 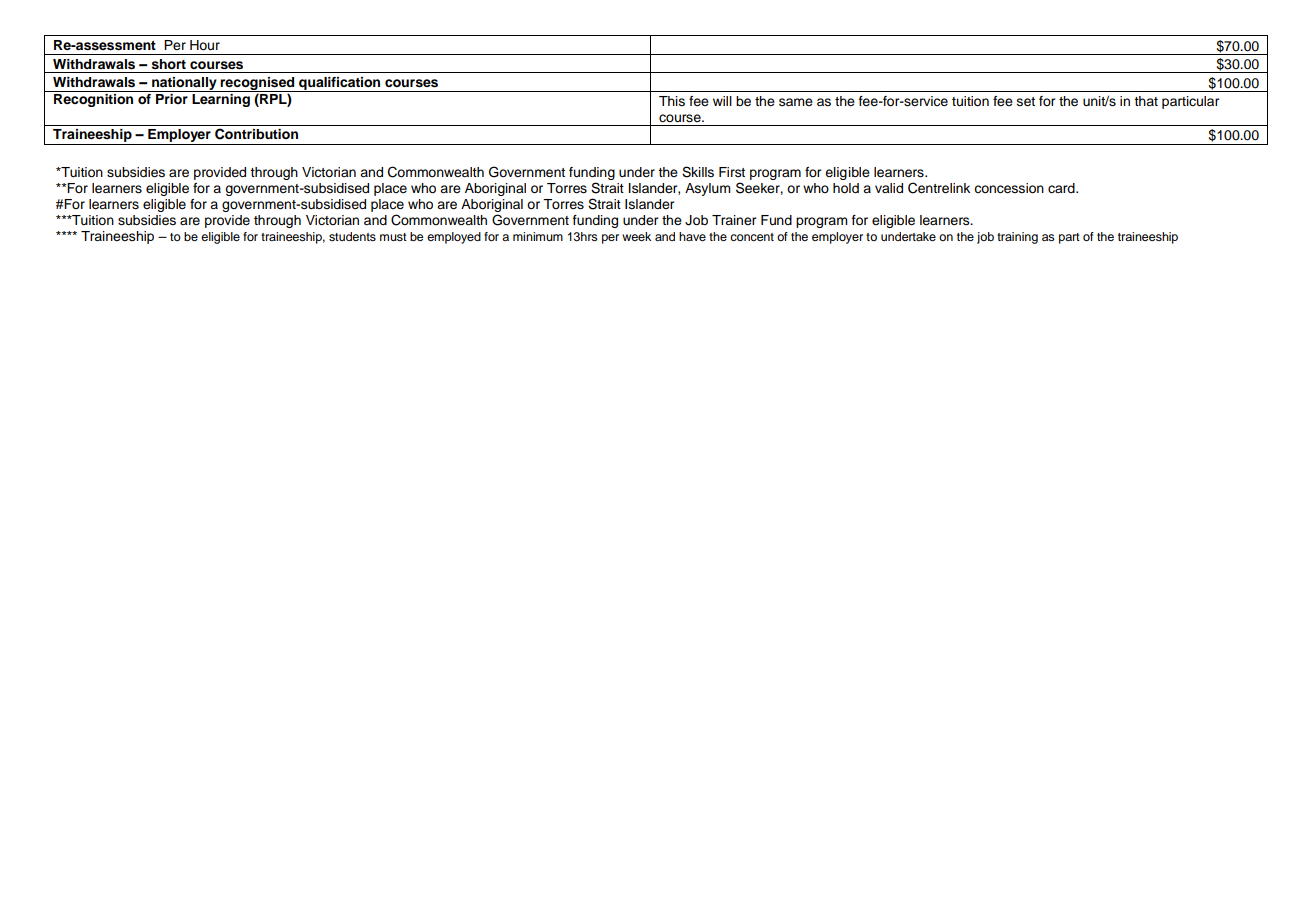 What do you see at coordinates (1026, 102) in the page?
I see `set` at bounding box center [1026, 102].
